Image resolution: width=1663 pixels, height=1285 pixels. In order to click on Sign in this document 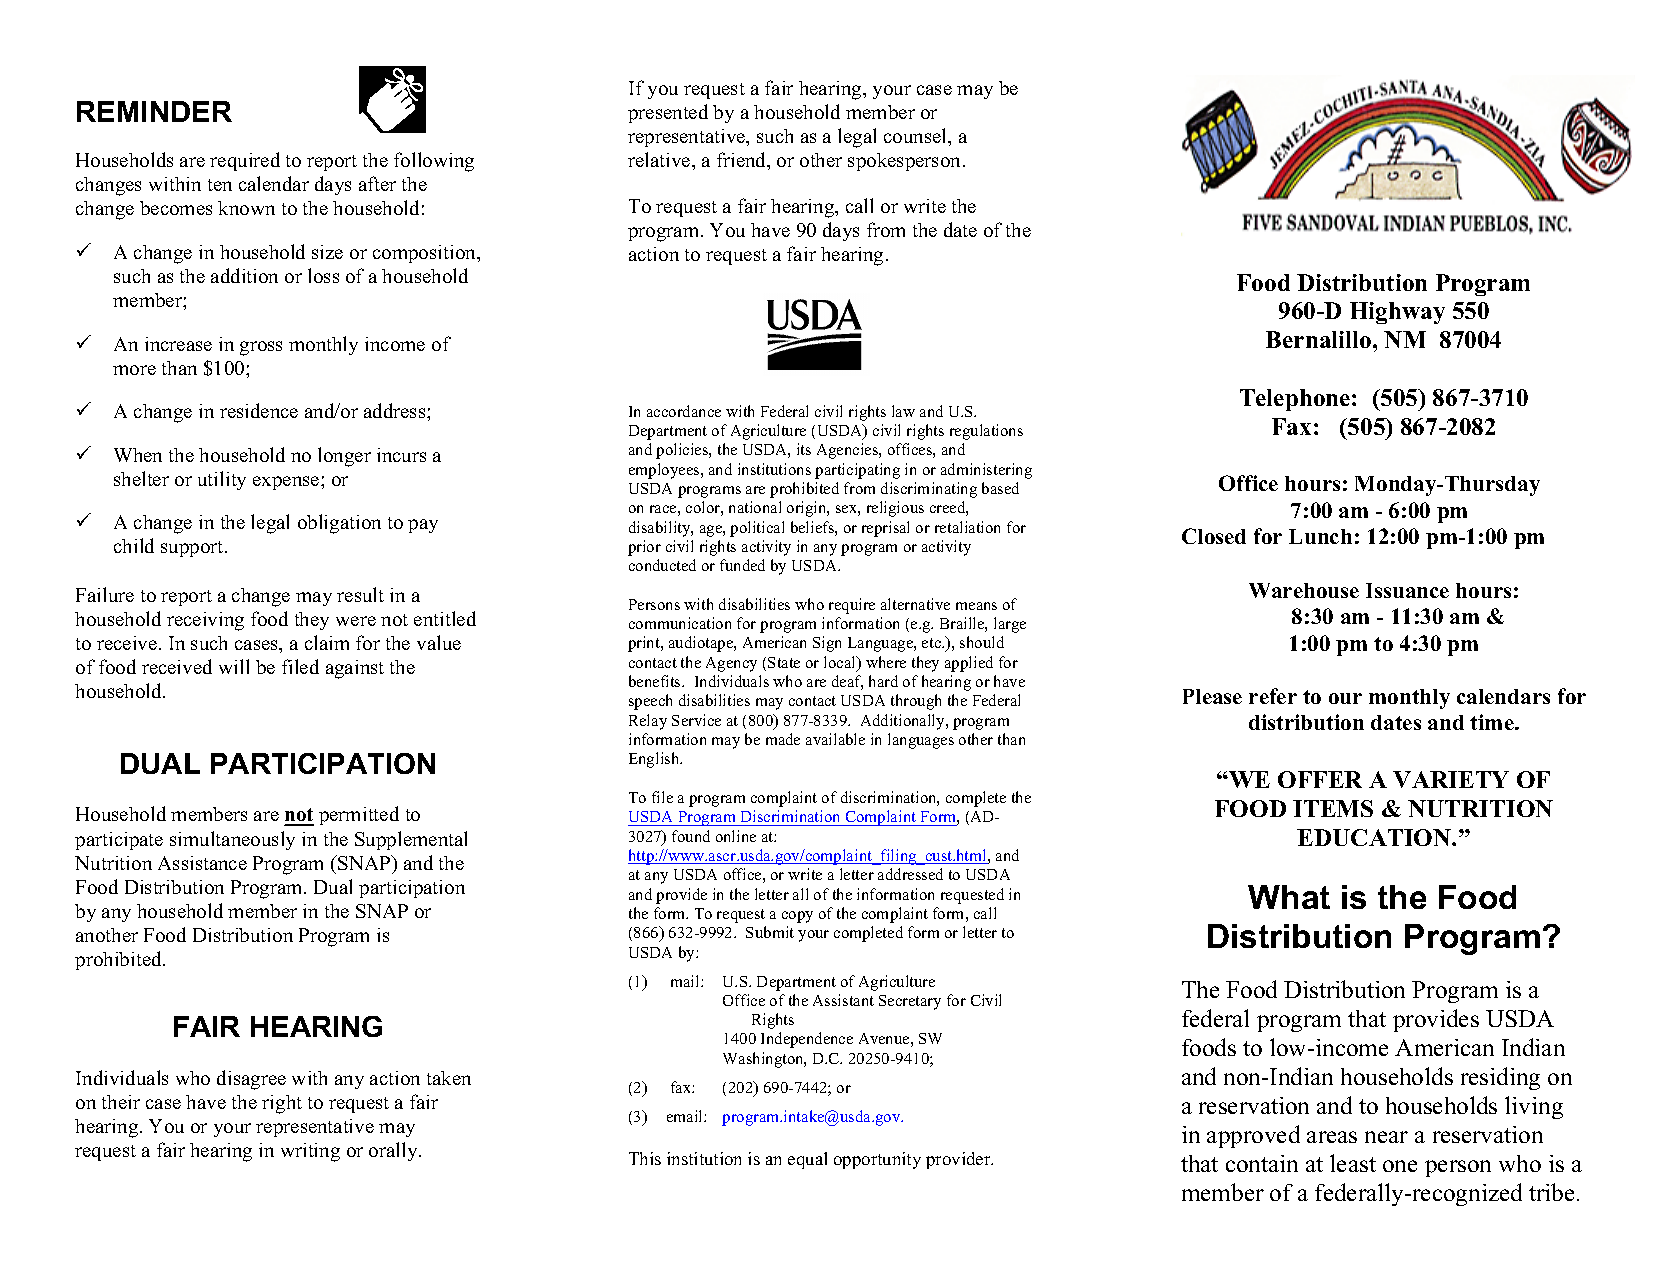, I will do `click(827, 644)`.
